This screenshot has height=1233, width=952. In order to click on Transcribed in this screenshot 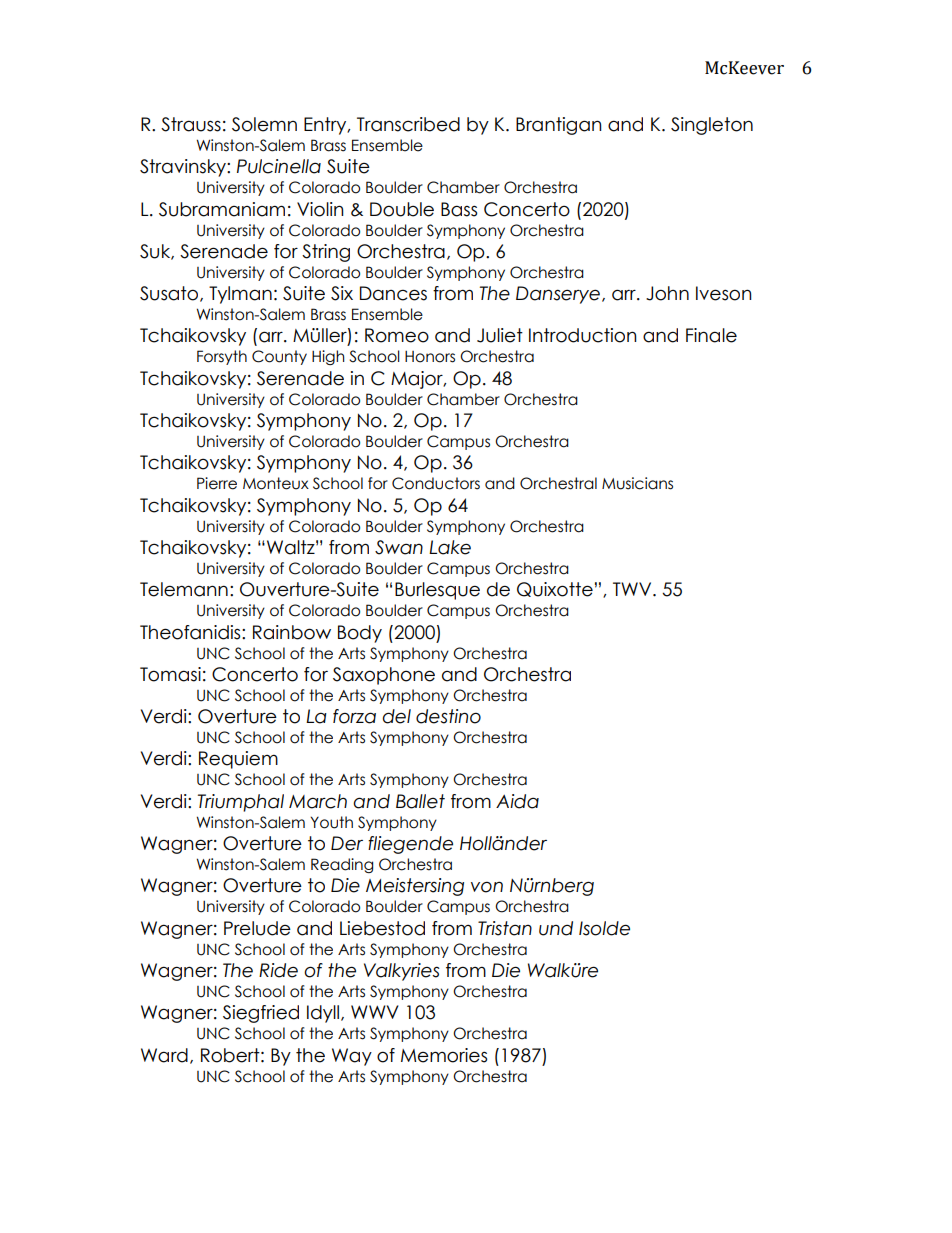, I will do `click(408, 124)`.
